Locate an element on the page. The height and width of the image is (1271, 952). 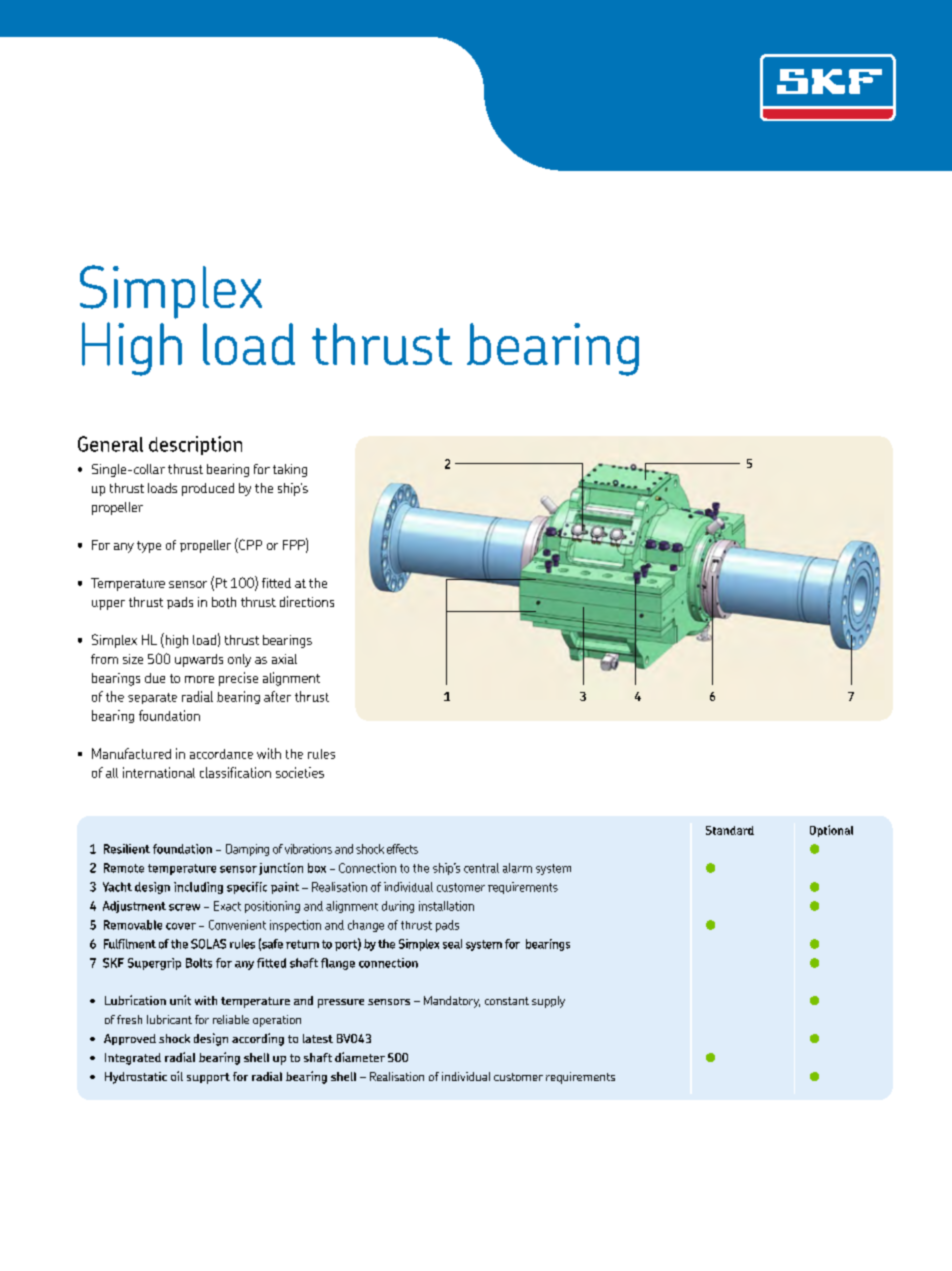
taking is located at coordinates (290, 470).
